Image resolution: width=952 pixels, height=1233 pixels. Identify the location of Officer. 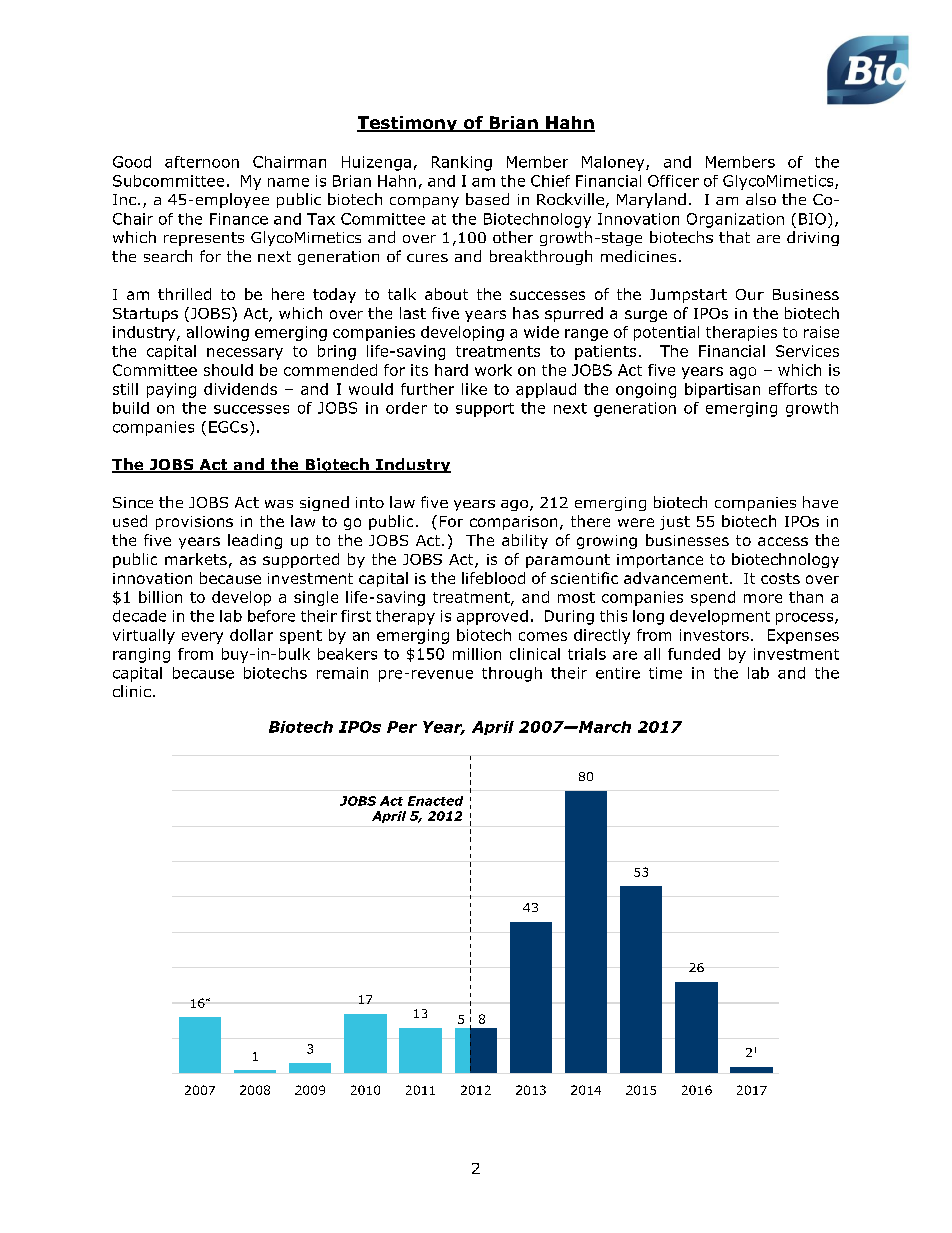
(673, 181).
